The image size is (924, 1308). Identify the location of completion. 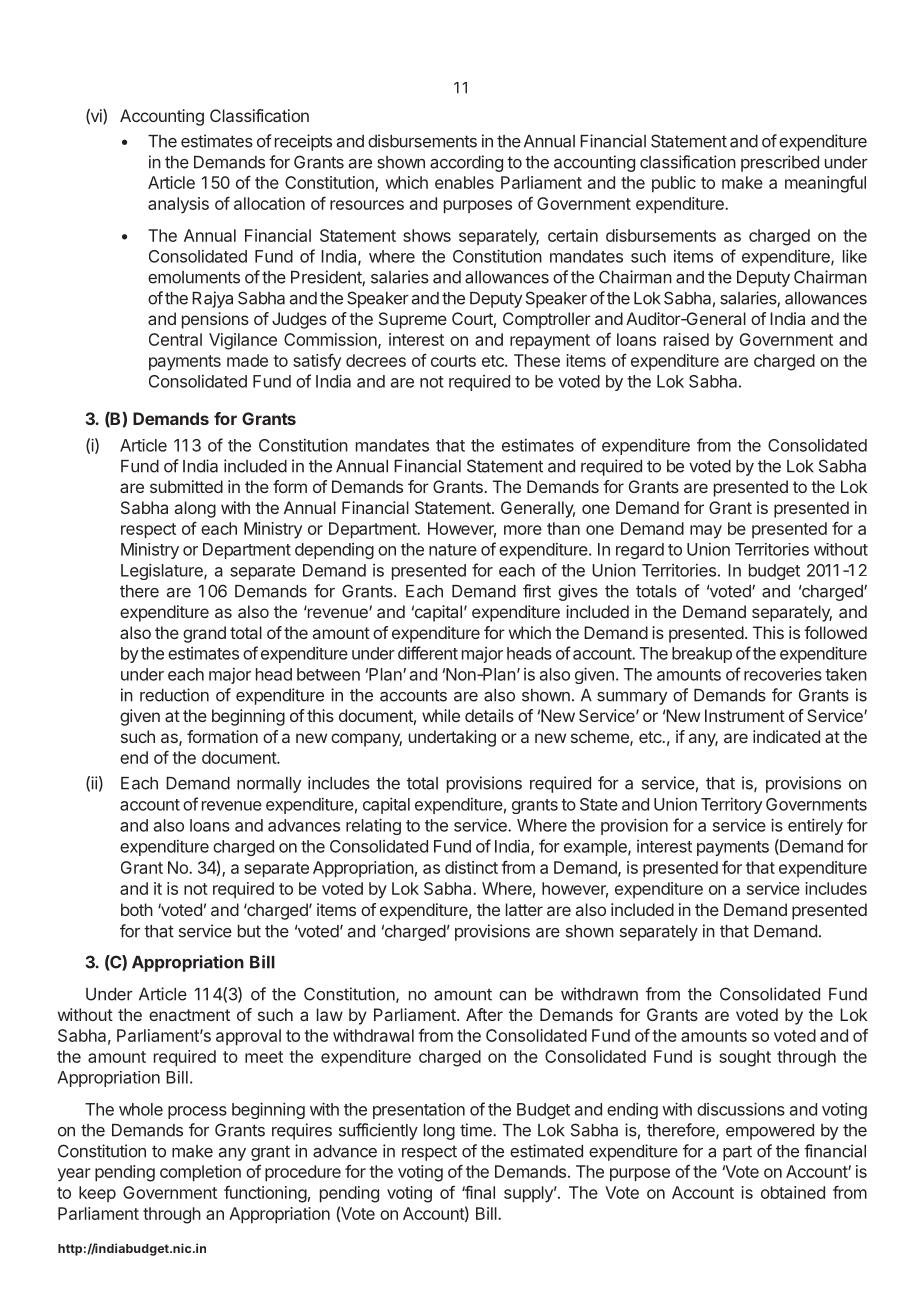
(200, 1173).
